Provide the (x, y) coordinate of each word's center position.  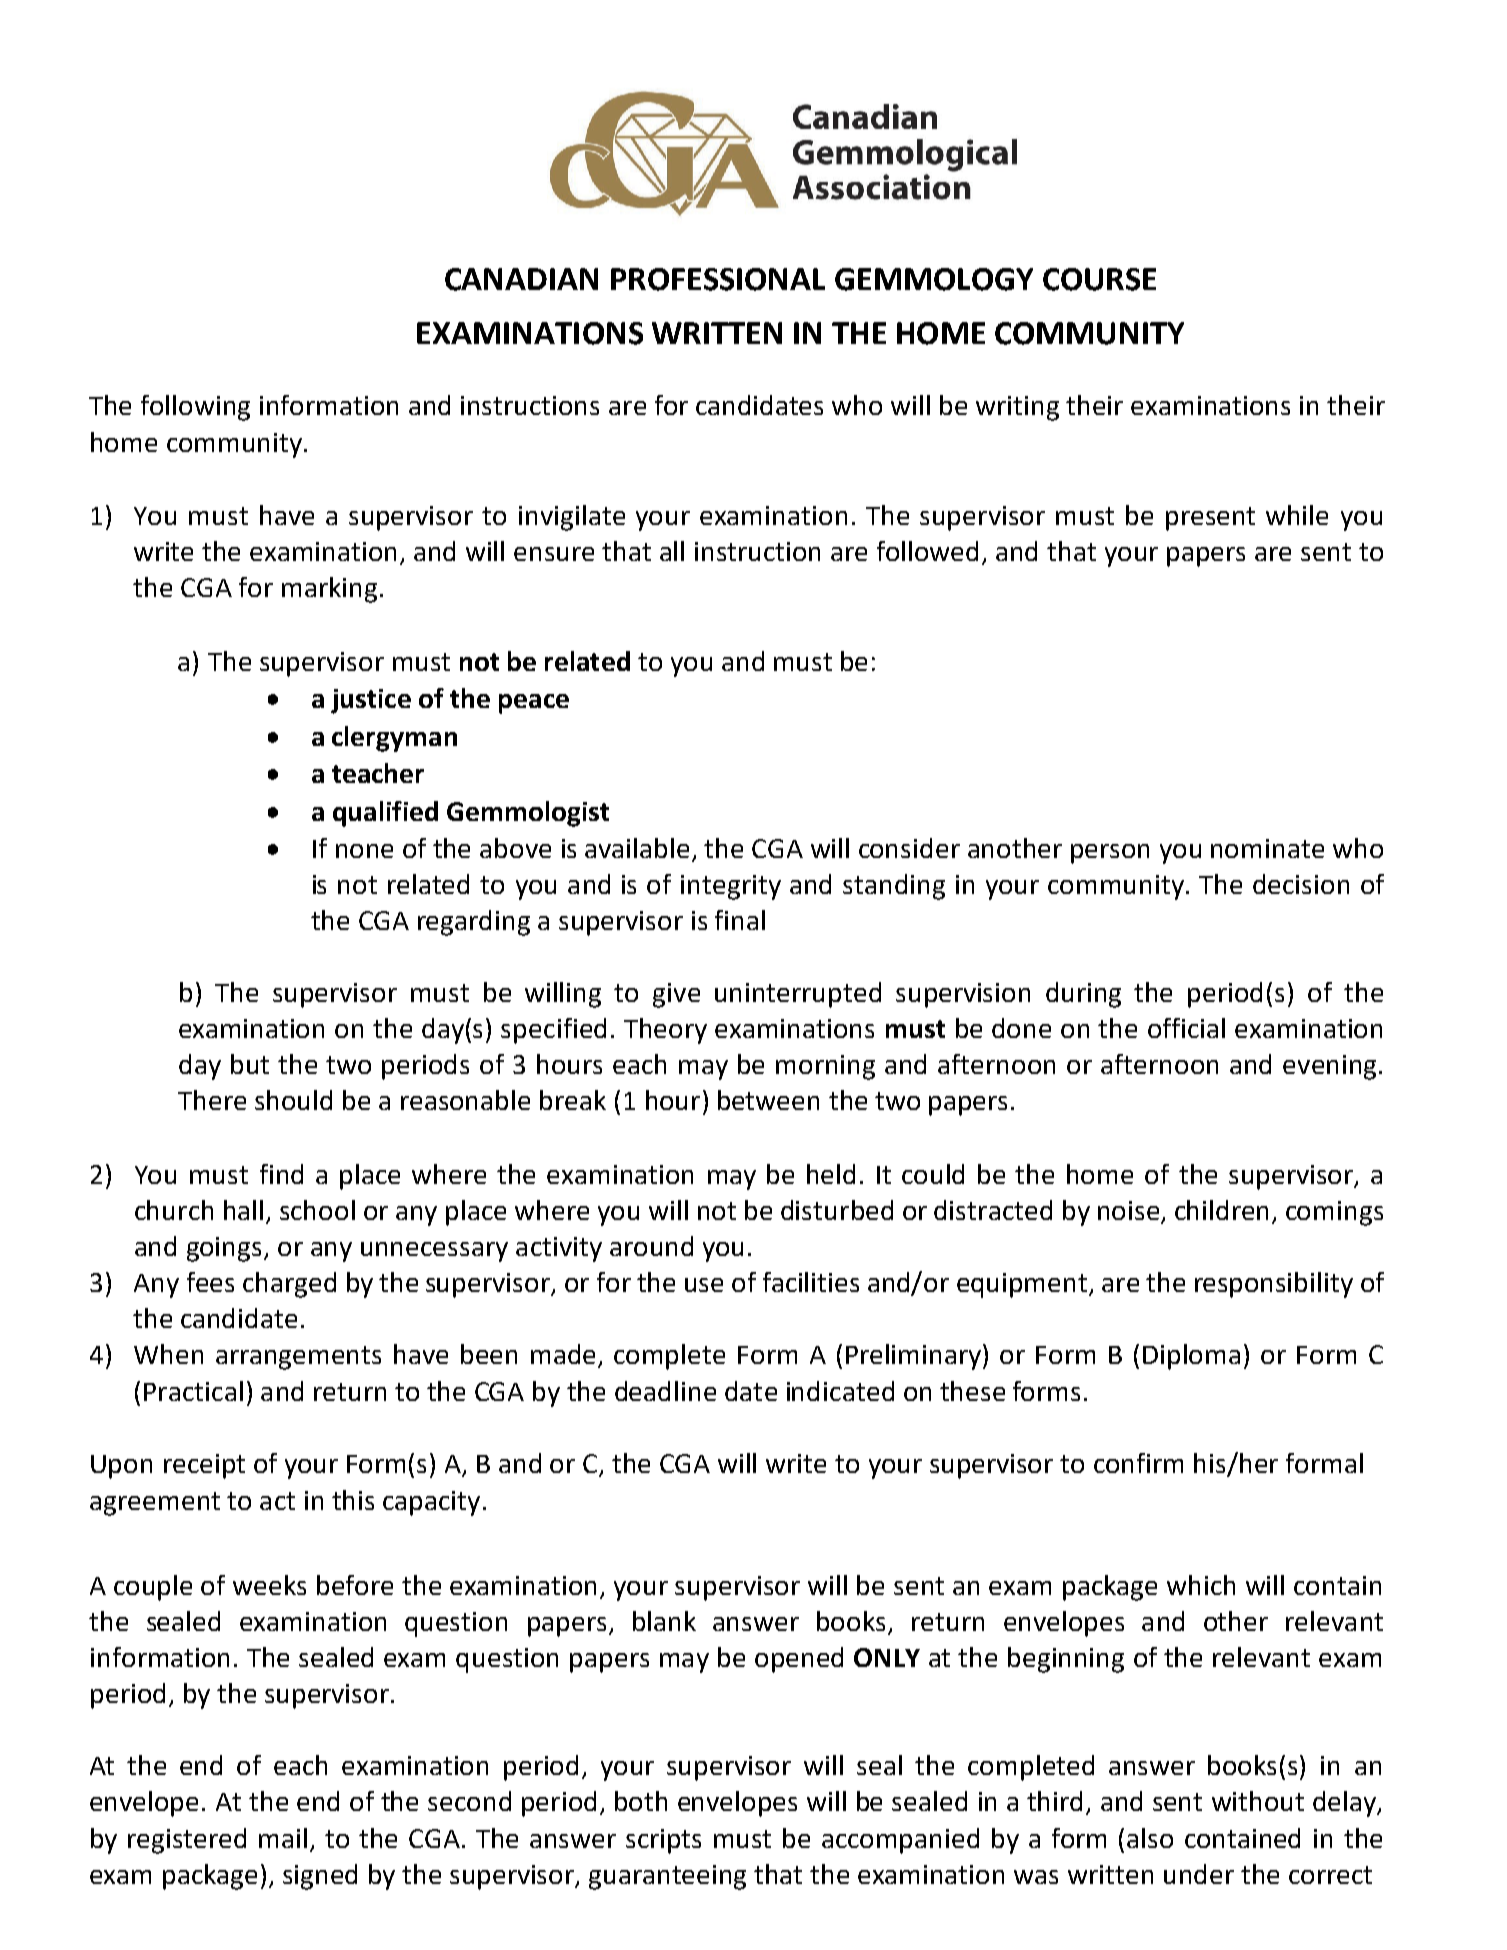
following (195, 408)
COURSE (1099, 279)
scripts (663, 1841)
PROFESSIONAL (718, 279)
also (1150, 1838)
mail (283, 1838)
